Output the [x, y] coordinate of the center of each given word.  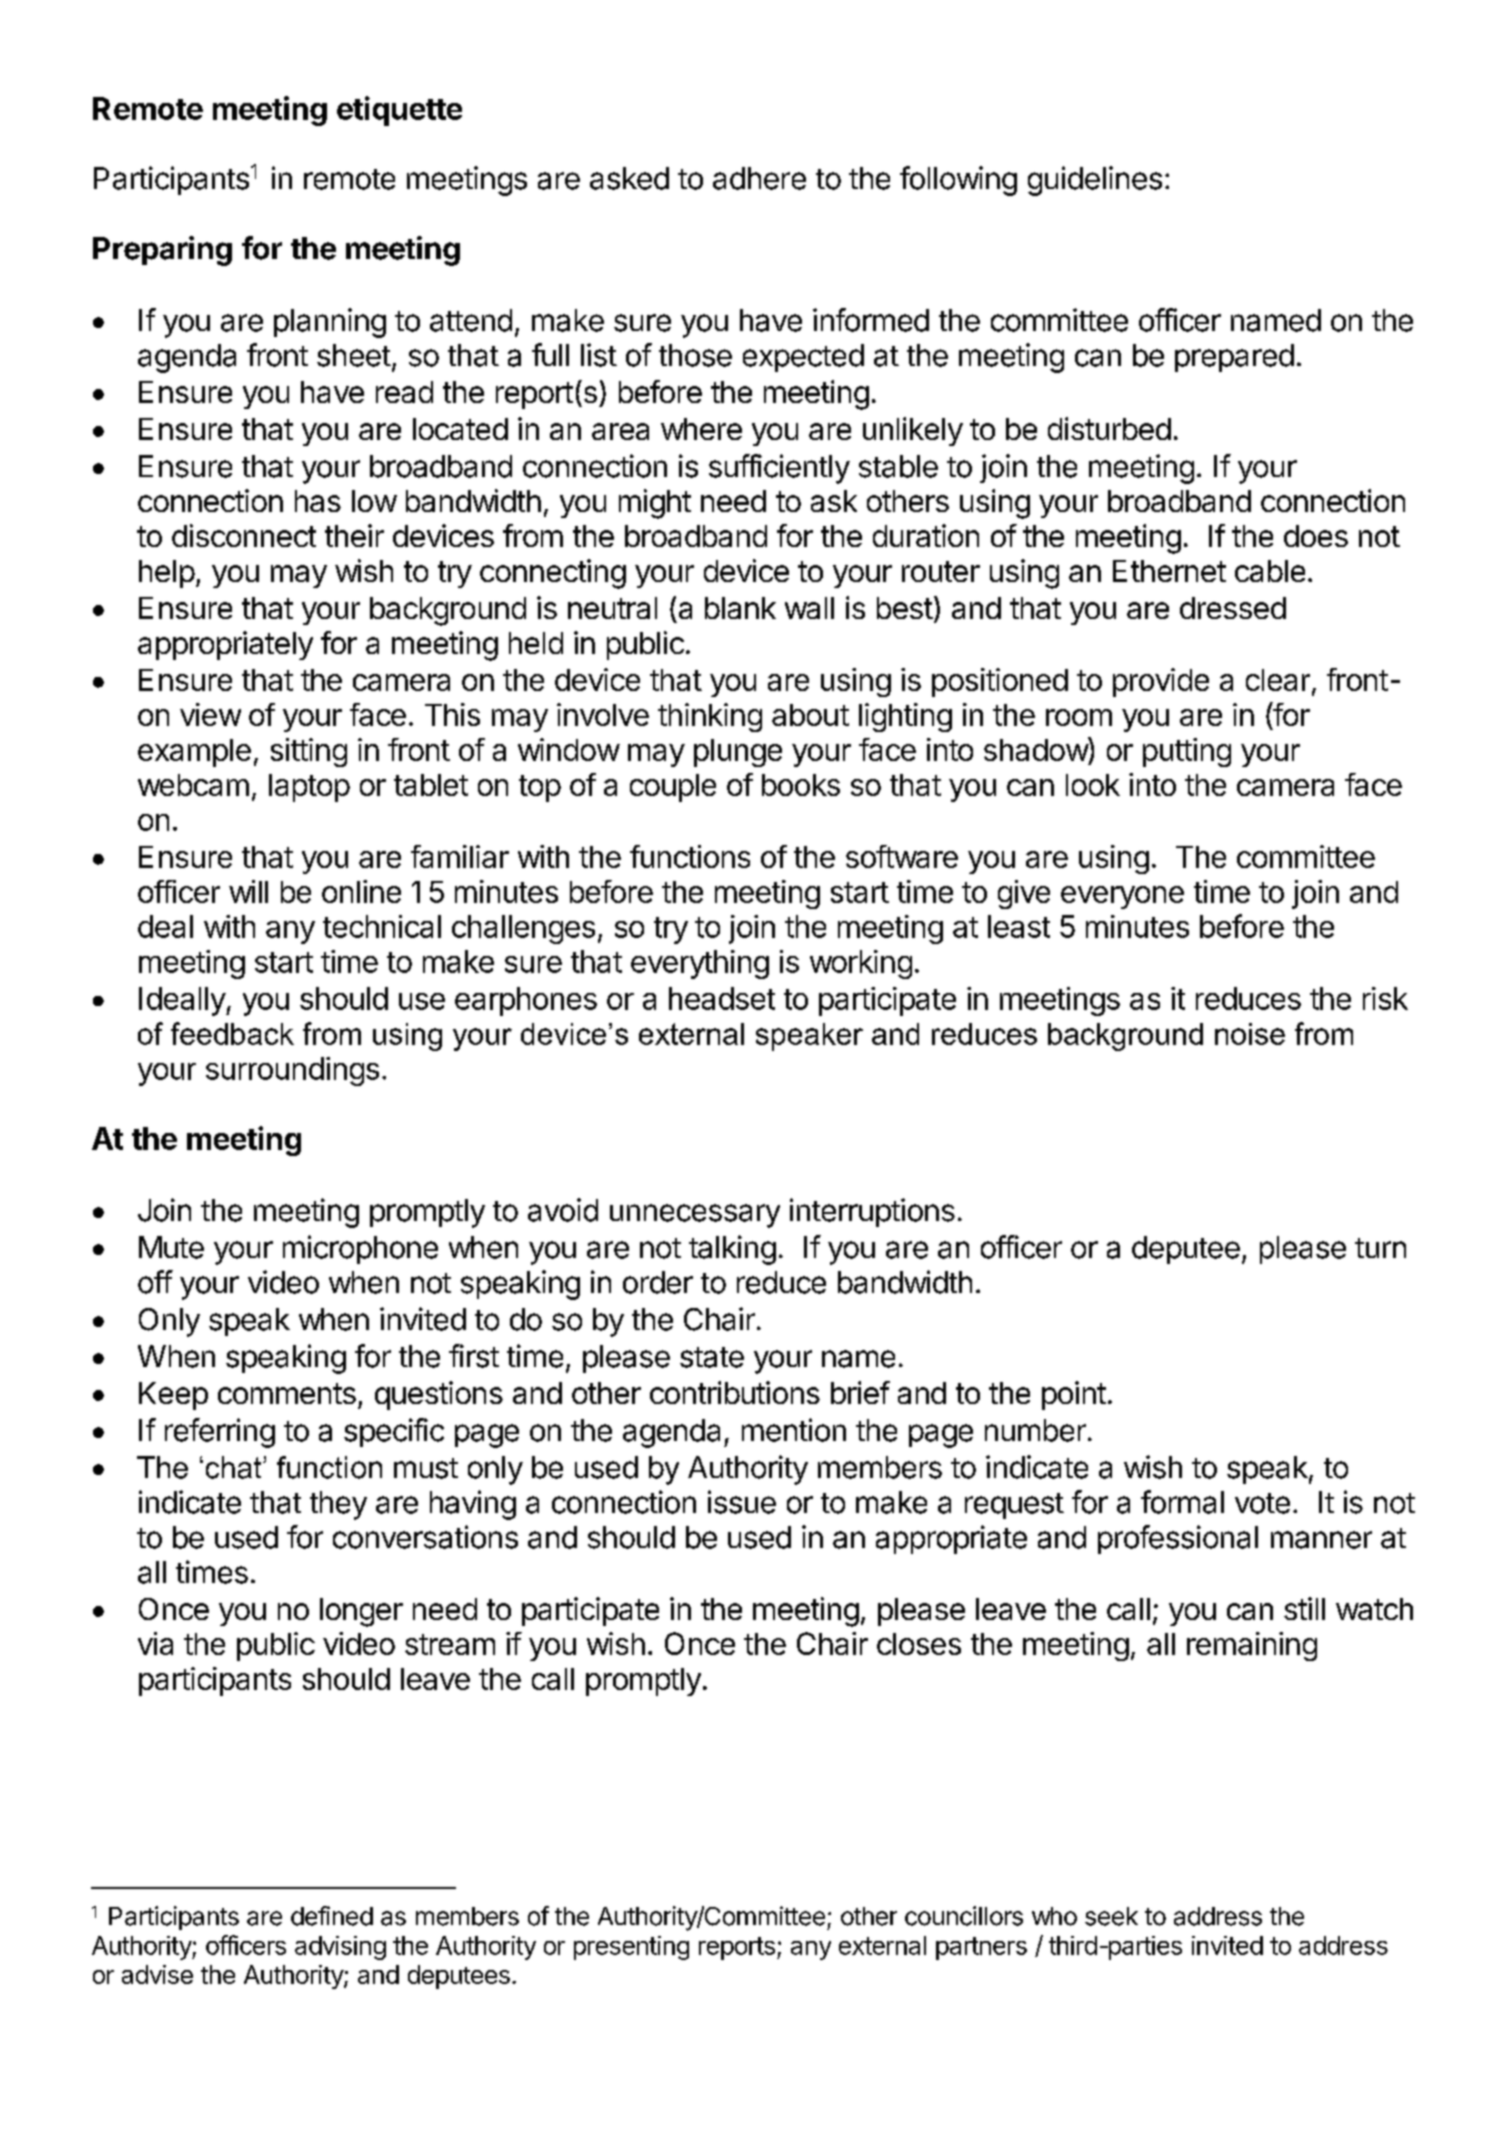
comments [287, 1393]
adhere [759, 178]
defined [332, 1916]
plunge [738, 753]
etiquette [399, 111]
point [1074, 1395]
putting [1187, 752]
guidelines [1095, 181]
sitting [309, 752]
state [712, 1357]
